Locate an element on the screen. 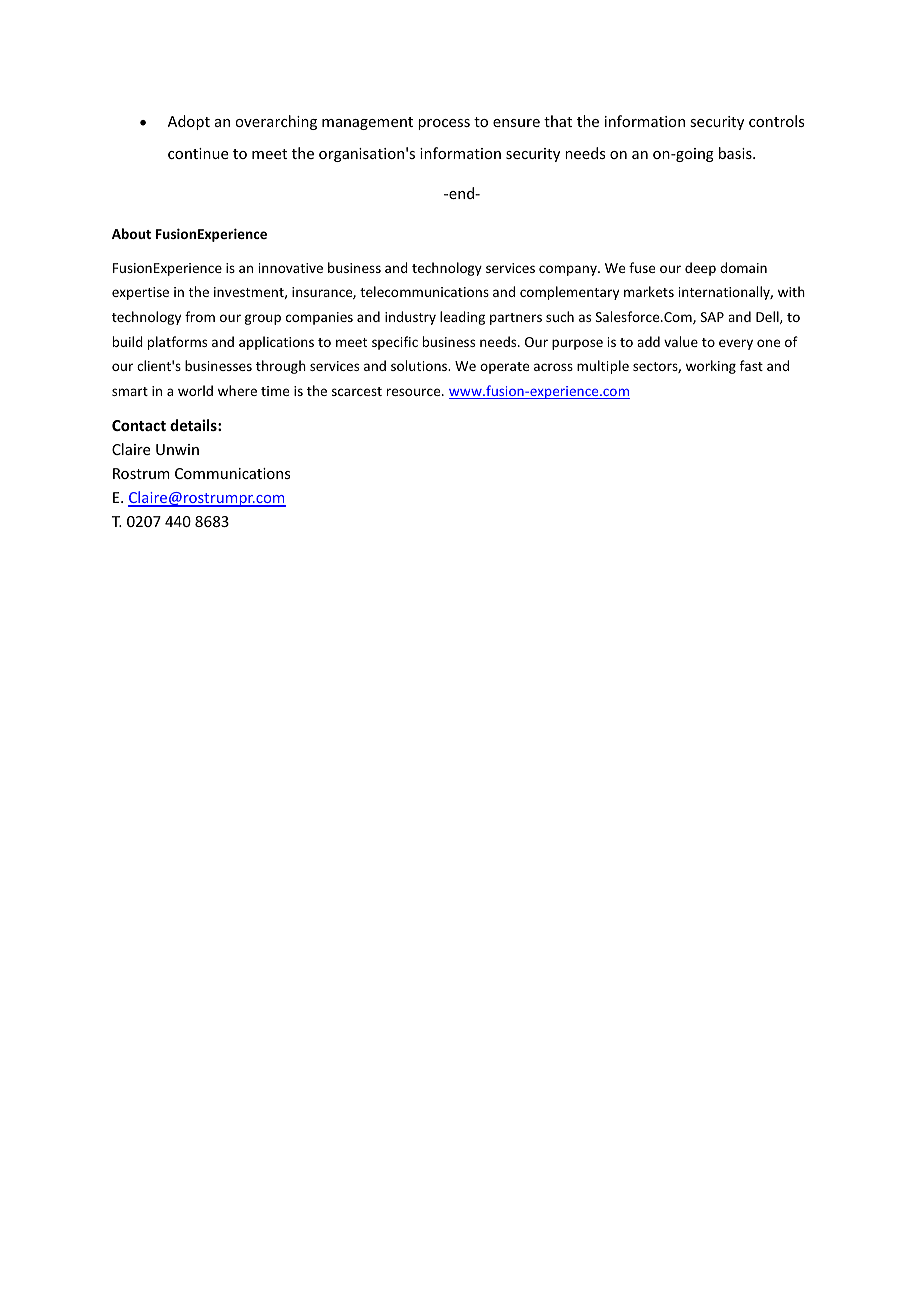 Image resolution: width=924 pixels, height=1308 pixels. controls is located at coordinates (776, 121).
